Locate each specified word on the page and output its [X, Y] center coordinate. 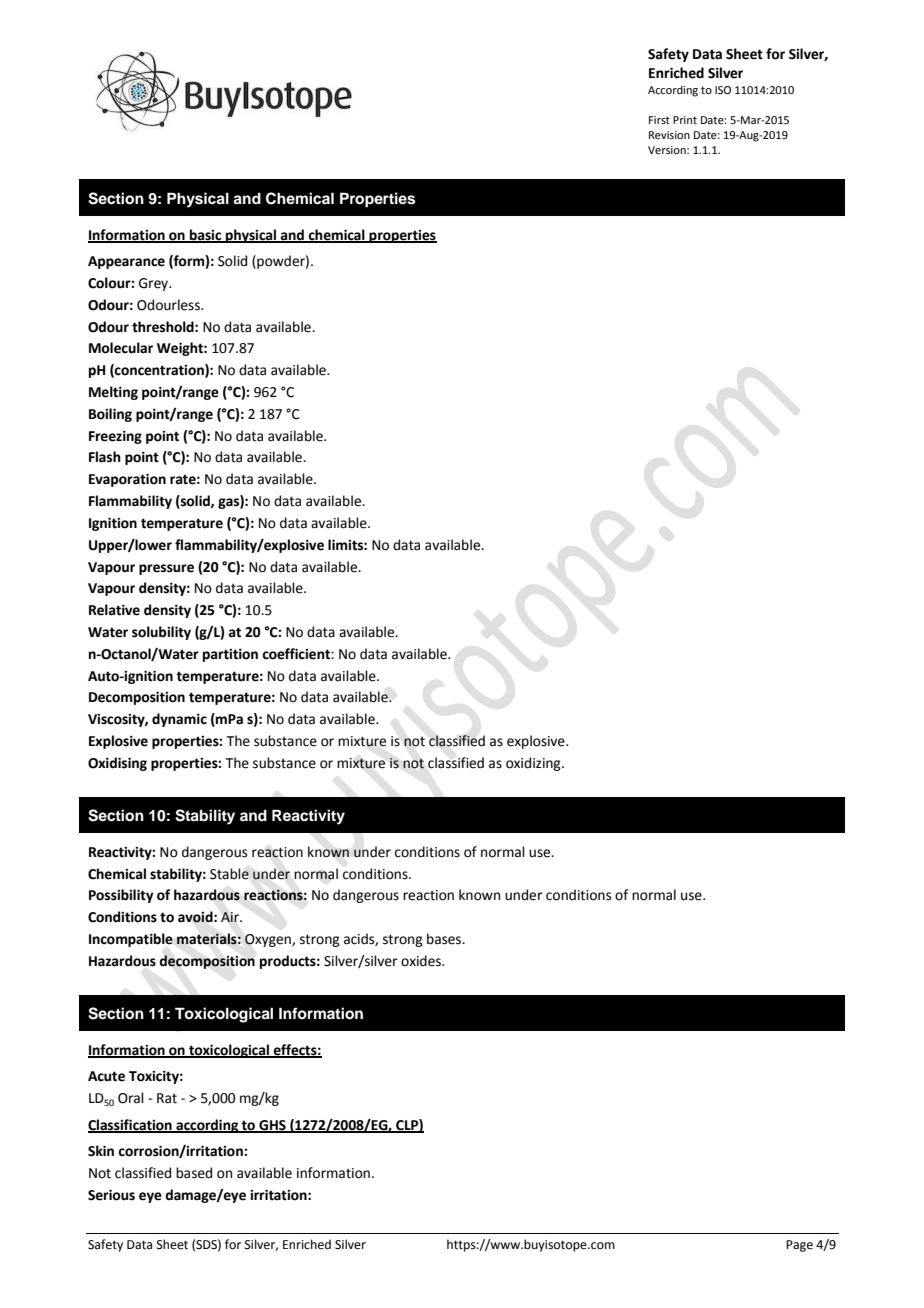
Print [685, 120]
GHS [272, 1126]
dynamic [179, 720]
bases [445, 939]
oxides [422, 961]
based [194, 1173]
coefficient [297, 654]
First [659, 120]
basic [206, 235]
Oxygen [269, 940]
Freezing [115, 437]
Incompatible [131, 940]
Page [799, 1246]
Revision [669, 135]
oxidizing [534, 764]
